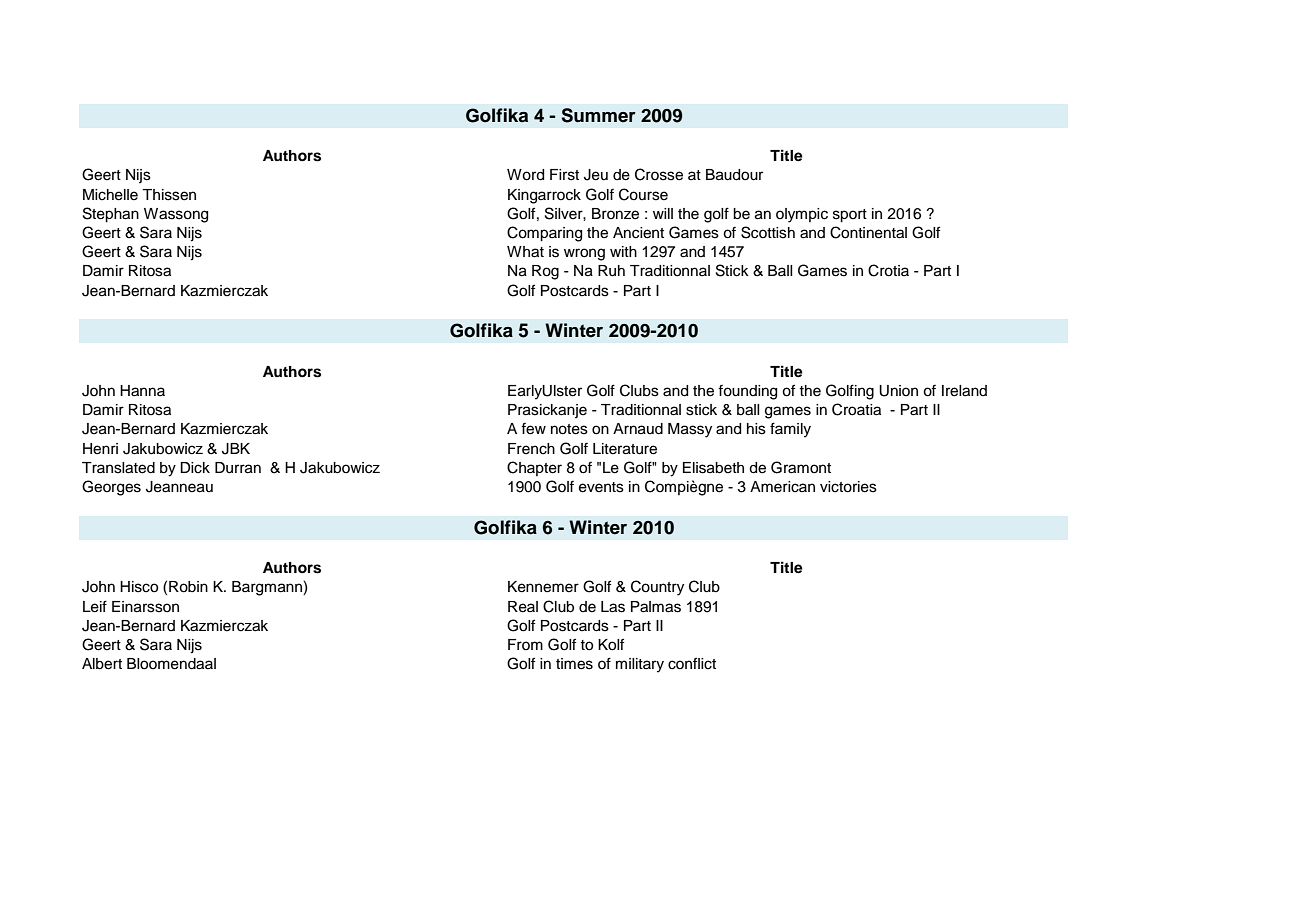 The width and height of the screenshot is (1308, 924). What do you see at coordinates (142, 391) in the screenshot?
I see `Hanna` at bounding box center [142, 391].
